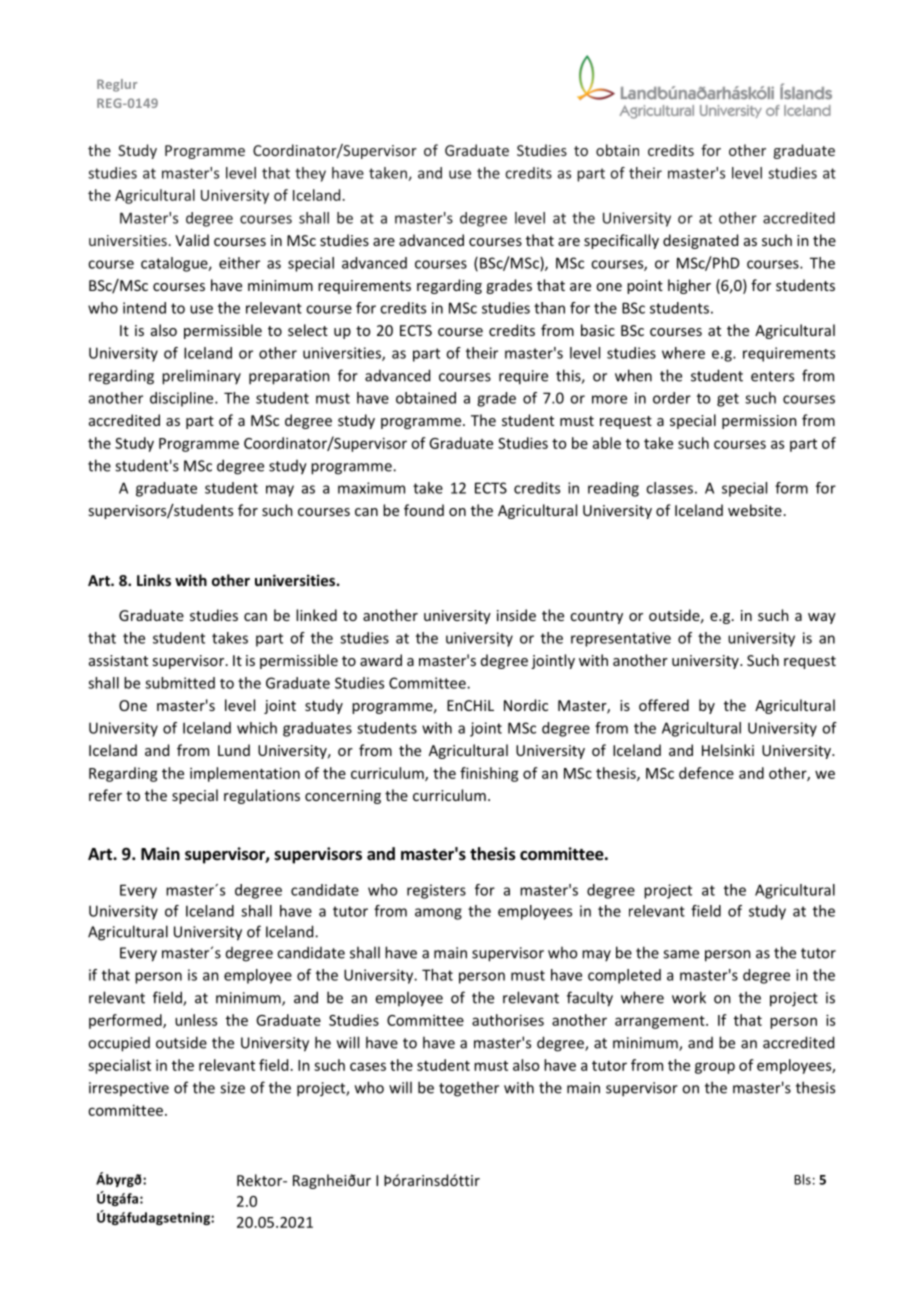 This image has width=924, height=1308. I want to click on submitted, so click(180, 683).
